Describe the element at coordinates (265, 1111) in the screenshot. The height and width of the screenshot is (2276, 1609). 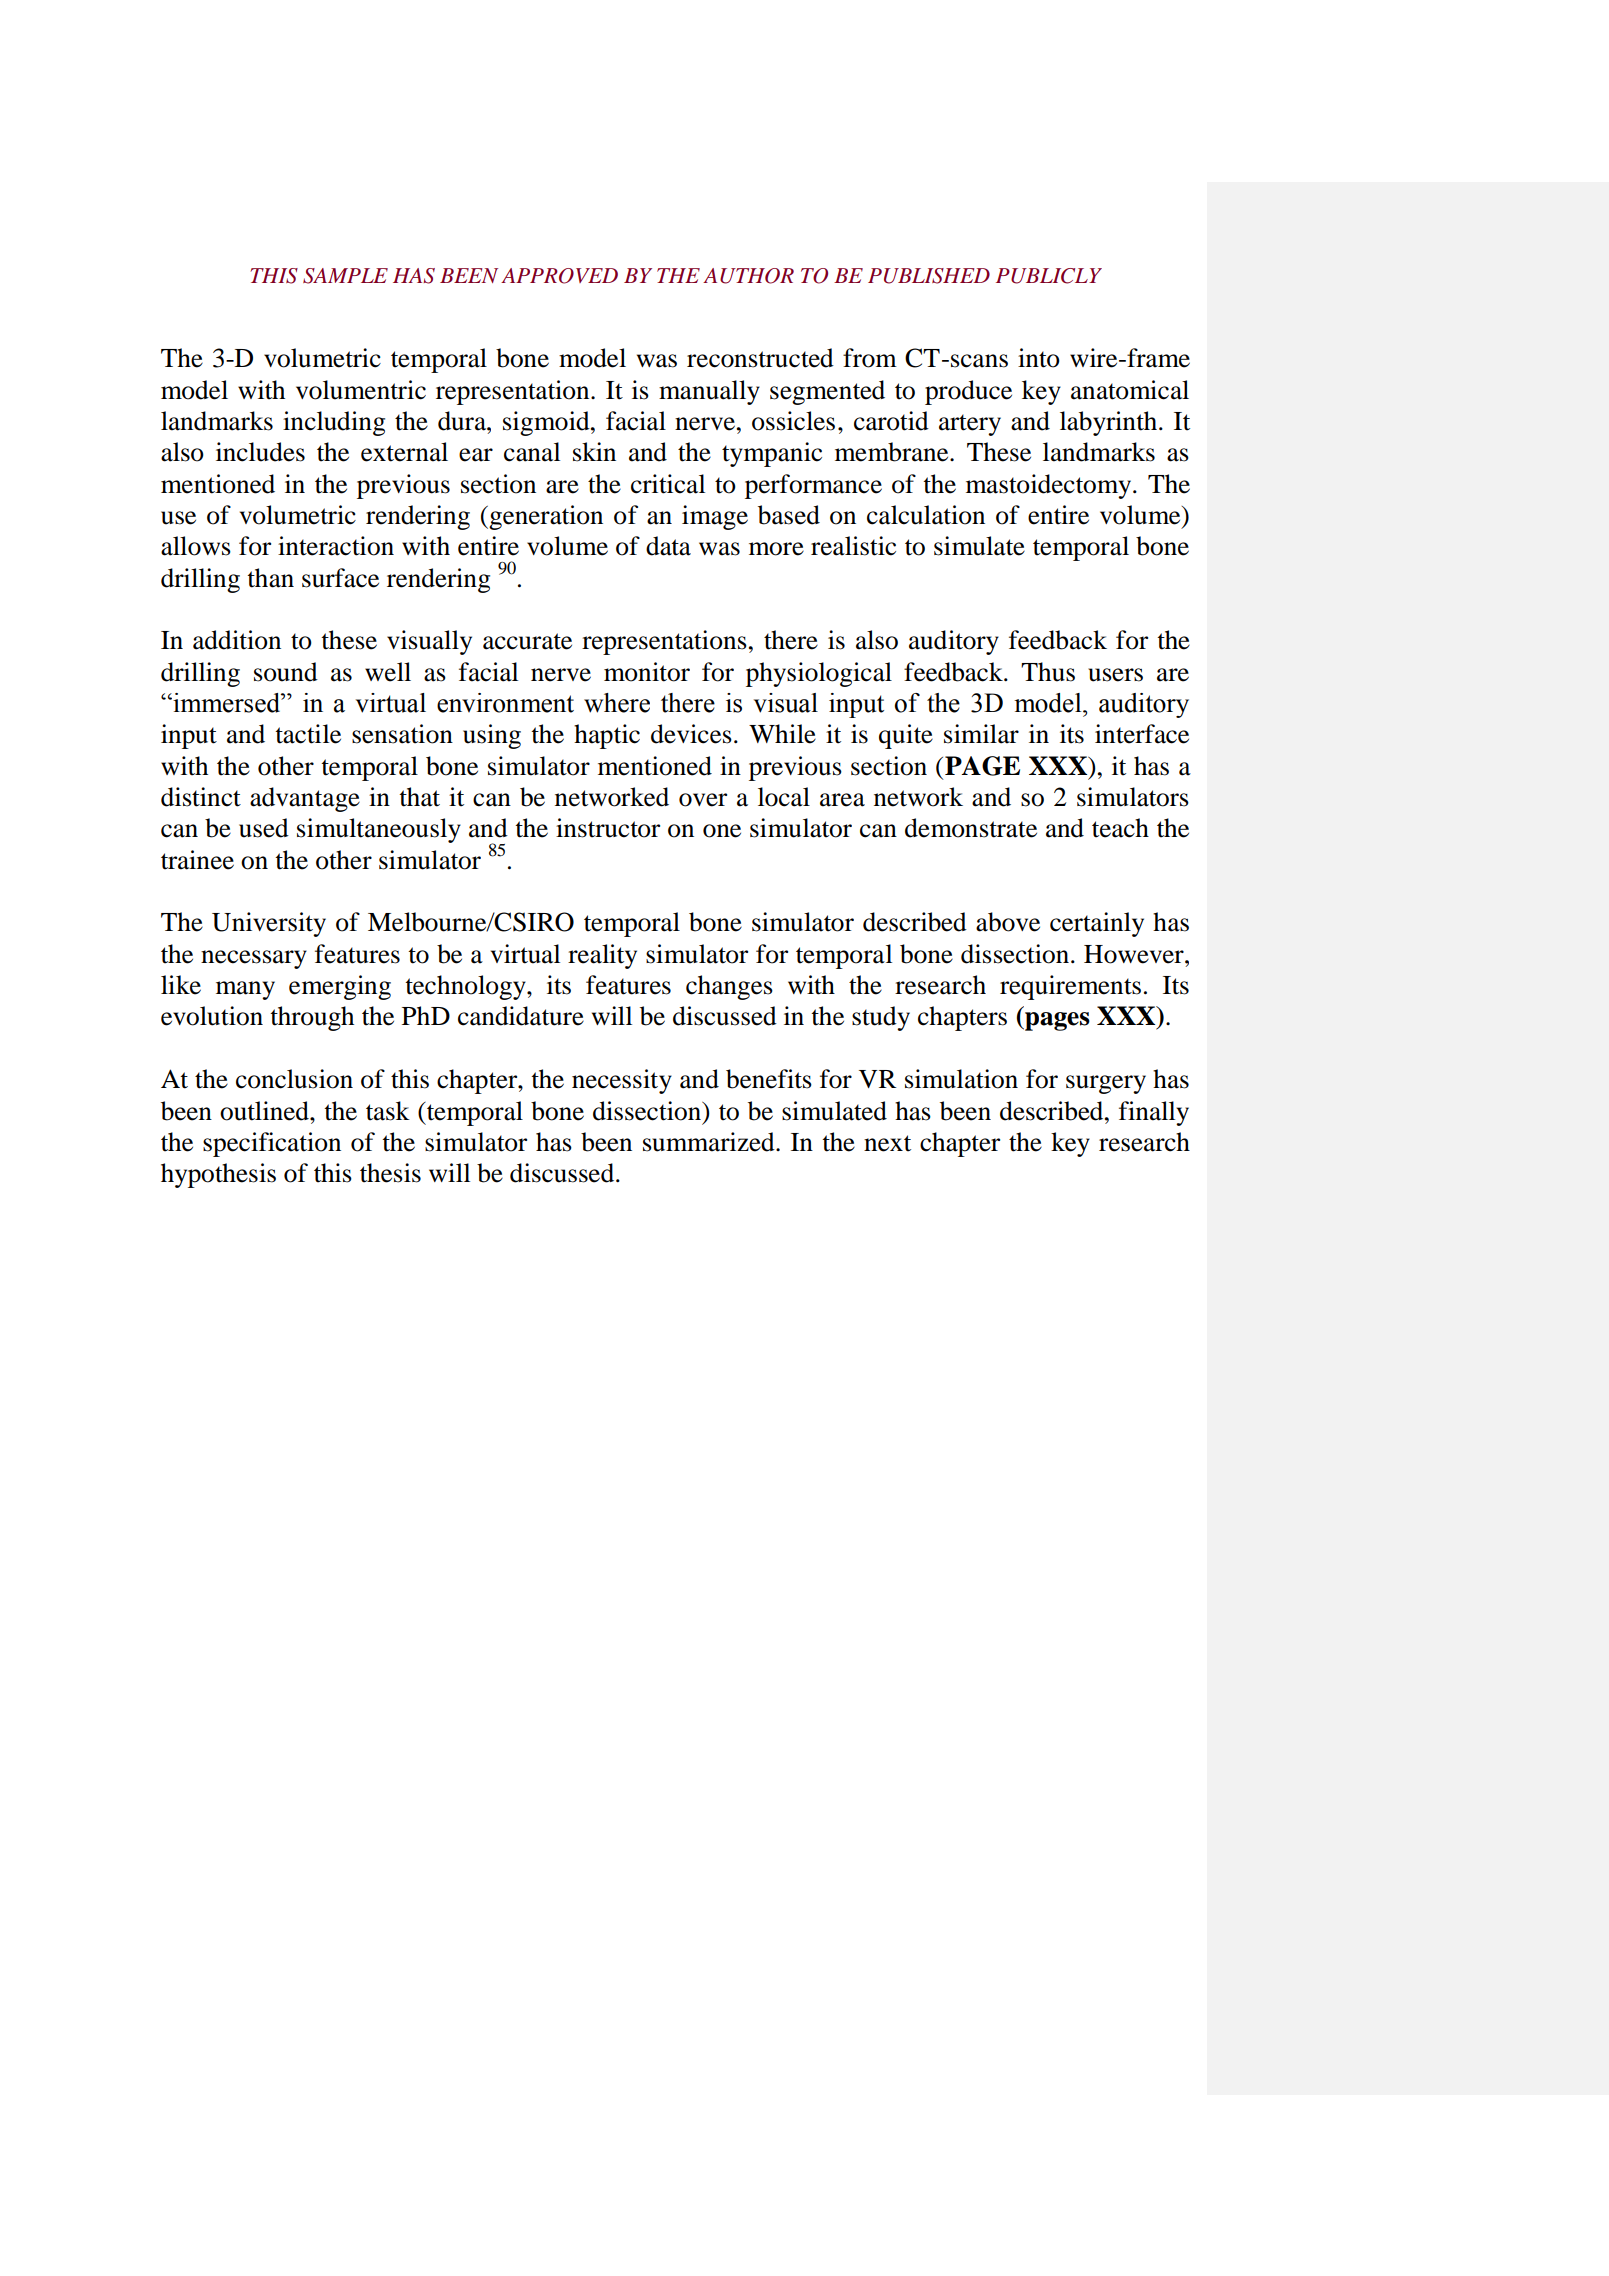
I see `outlined` at that location.
